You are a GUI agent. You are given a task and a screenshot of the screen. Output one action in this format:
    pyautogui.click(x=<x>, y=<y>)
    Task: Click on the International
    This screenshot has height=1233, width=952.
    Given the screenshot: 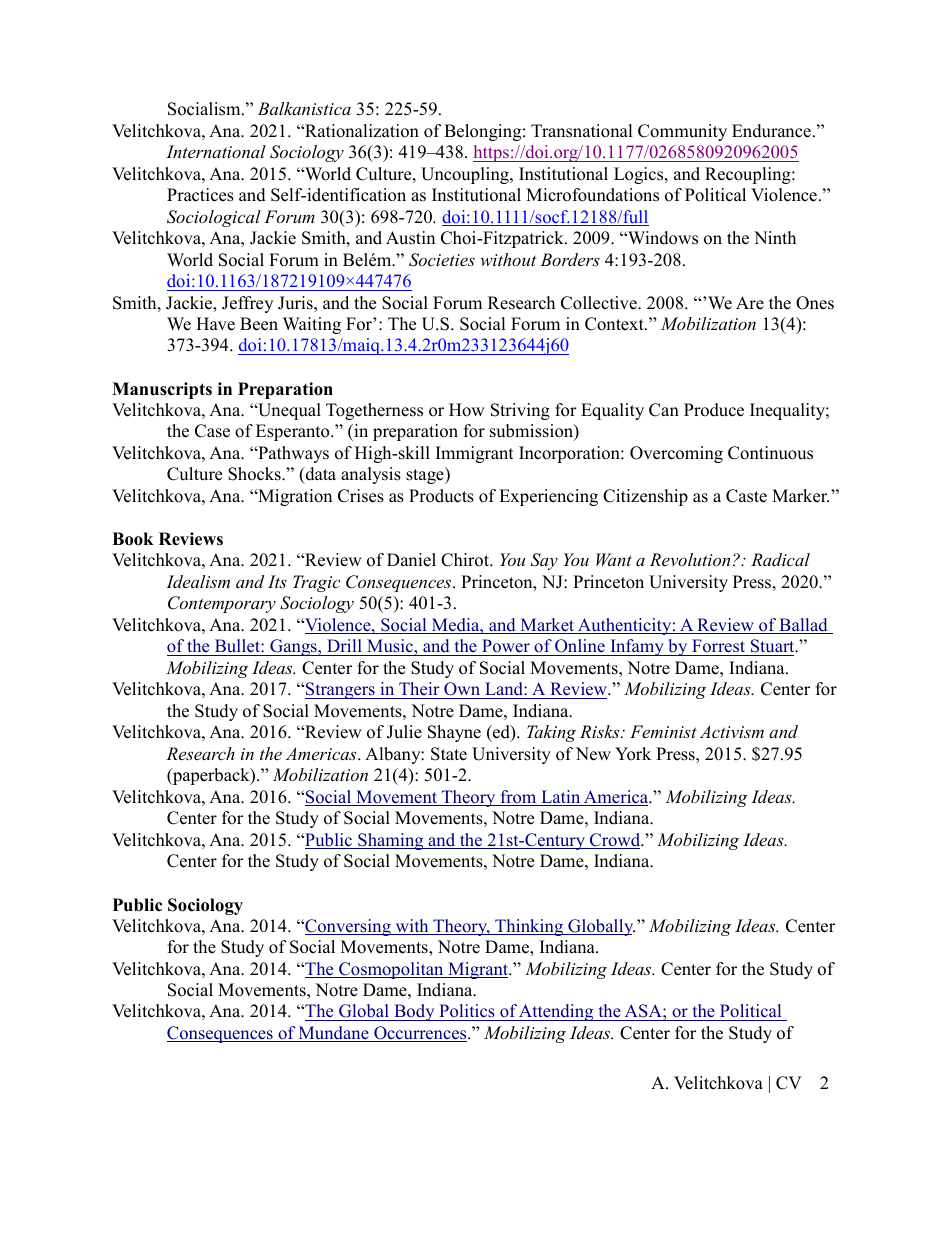 What is the action you would take?
    pyautogui.click(x=216, y=151)
